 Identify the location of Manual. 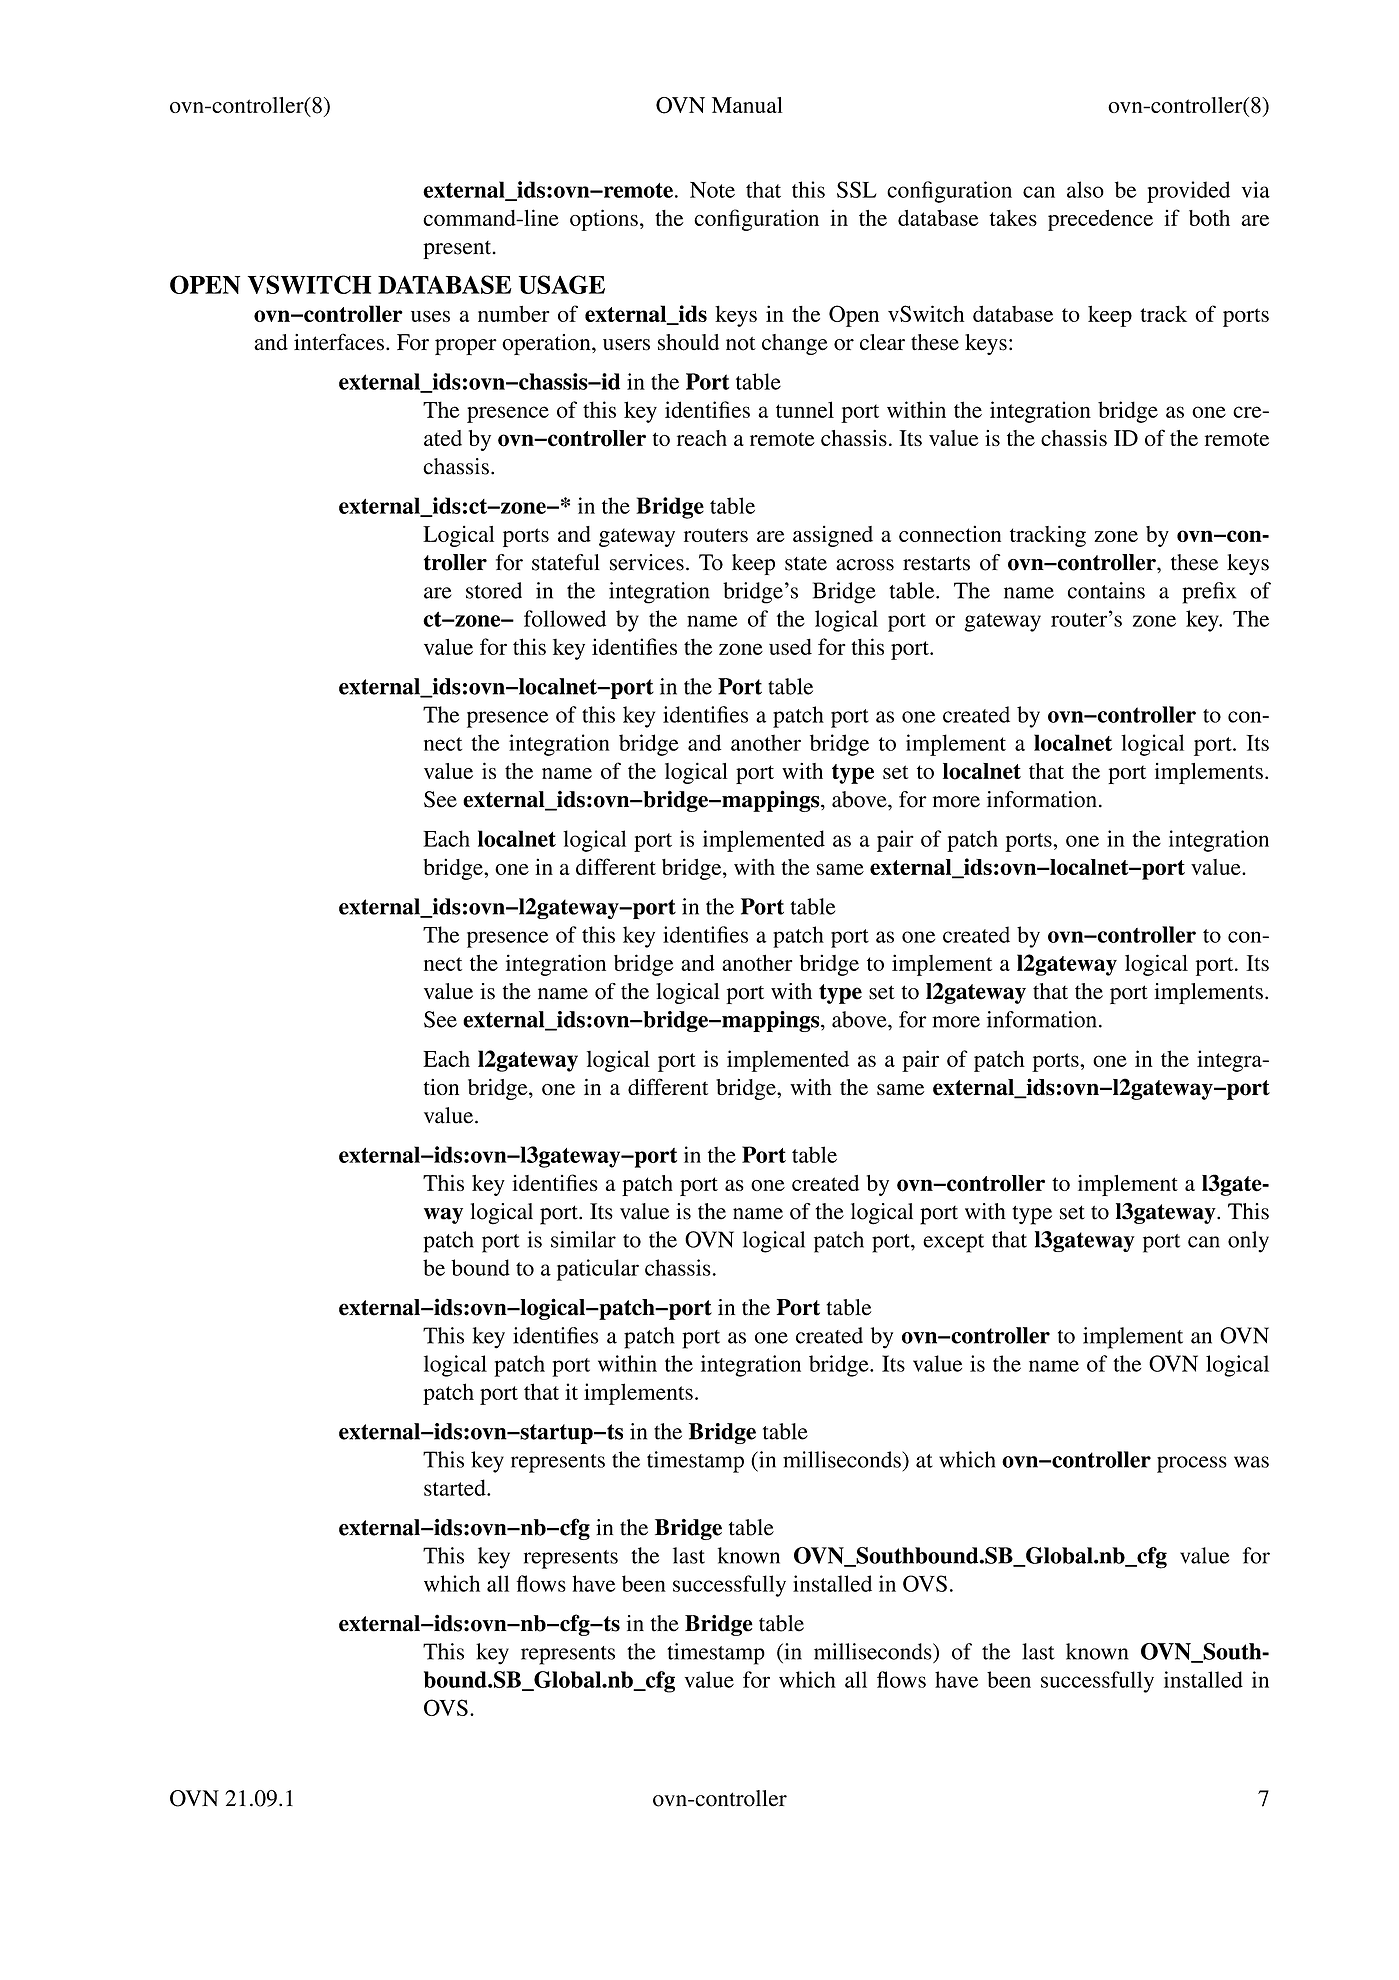
(747, 105).
